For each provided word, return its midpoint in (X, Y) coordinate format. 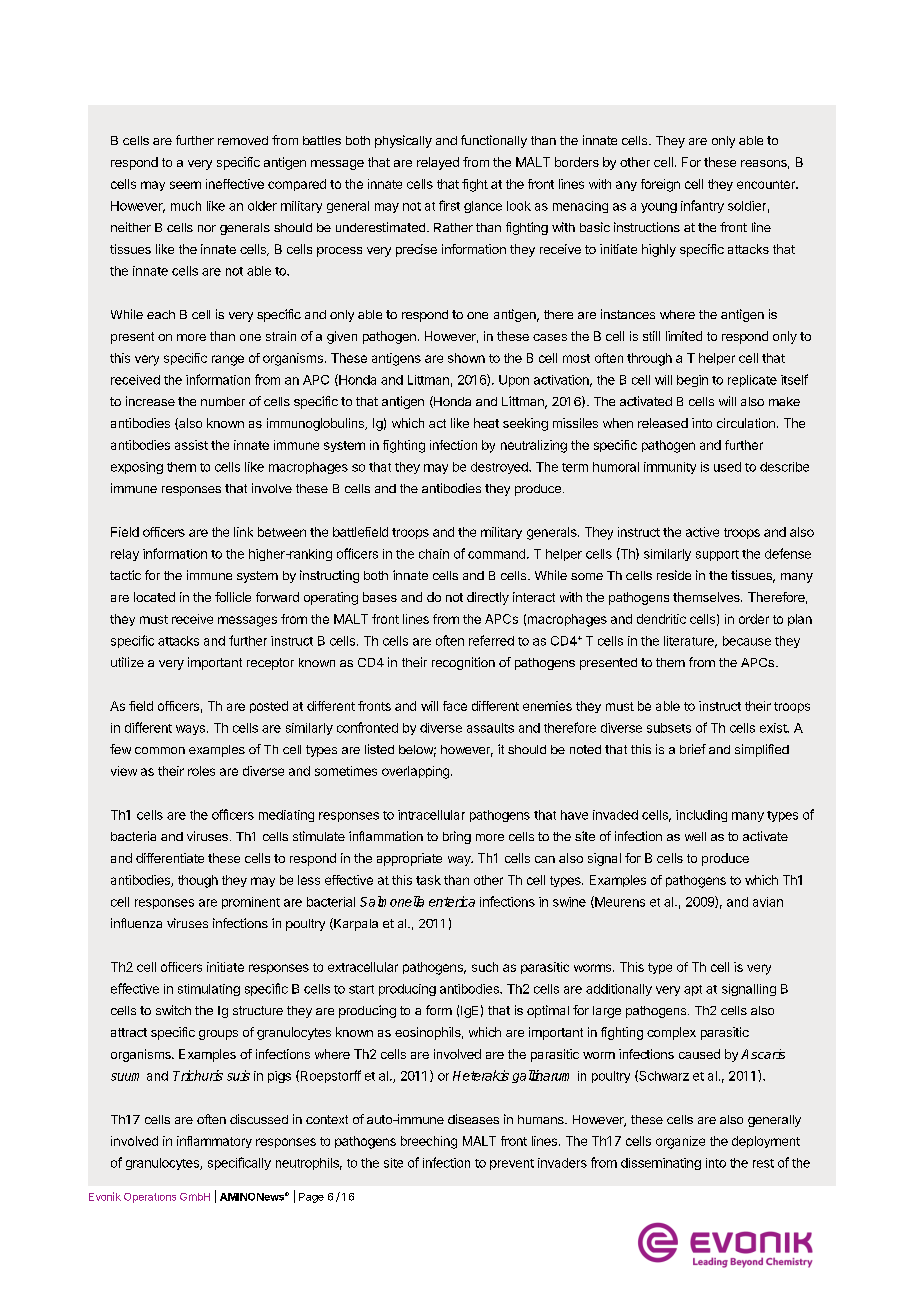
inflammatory (214, 1142)
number (223, 401)
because (747, 641)
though (198, 881)
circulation (746, 423)
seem (185, 185)
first (449, 205)
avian (768, 902)
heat (486, 423)
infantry (702, 206)
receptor (270, 664)
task (428, 880)
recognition (463, 663)
